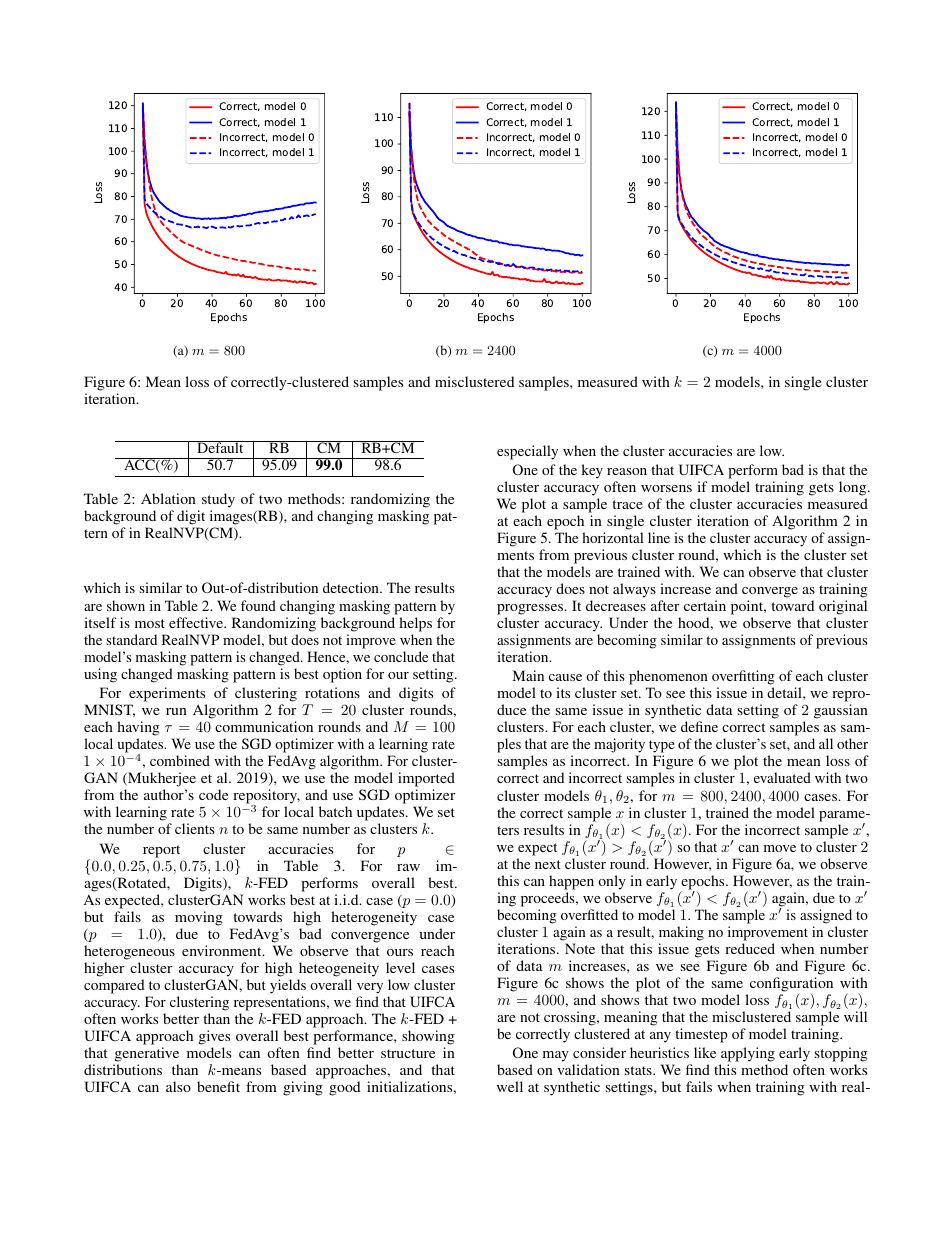 The width and height of the screenshot is (952, 1233). Describe the element at coordinates (126, 605) in the screenshot. I see `shown` at that location.
